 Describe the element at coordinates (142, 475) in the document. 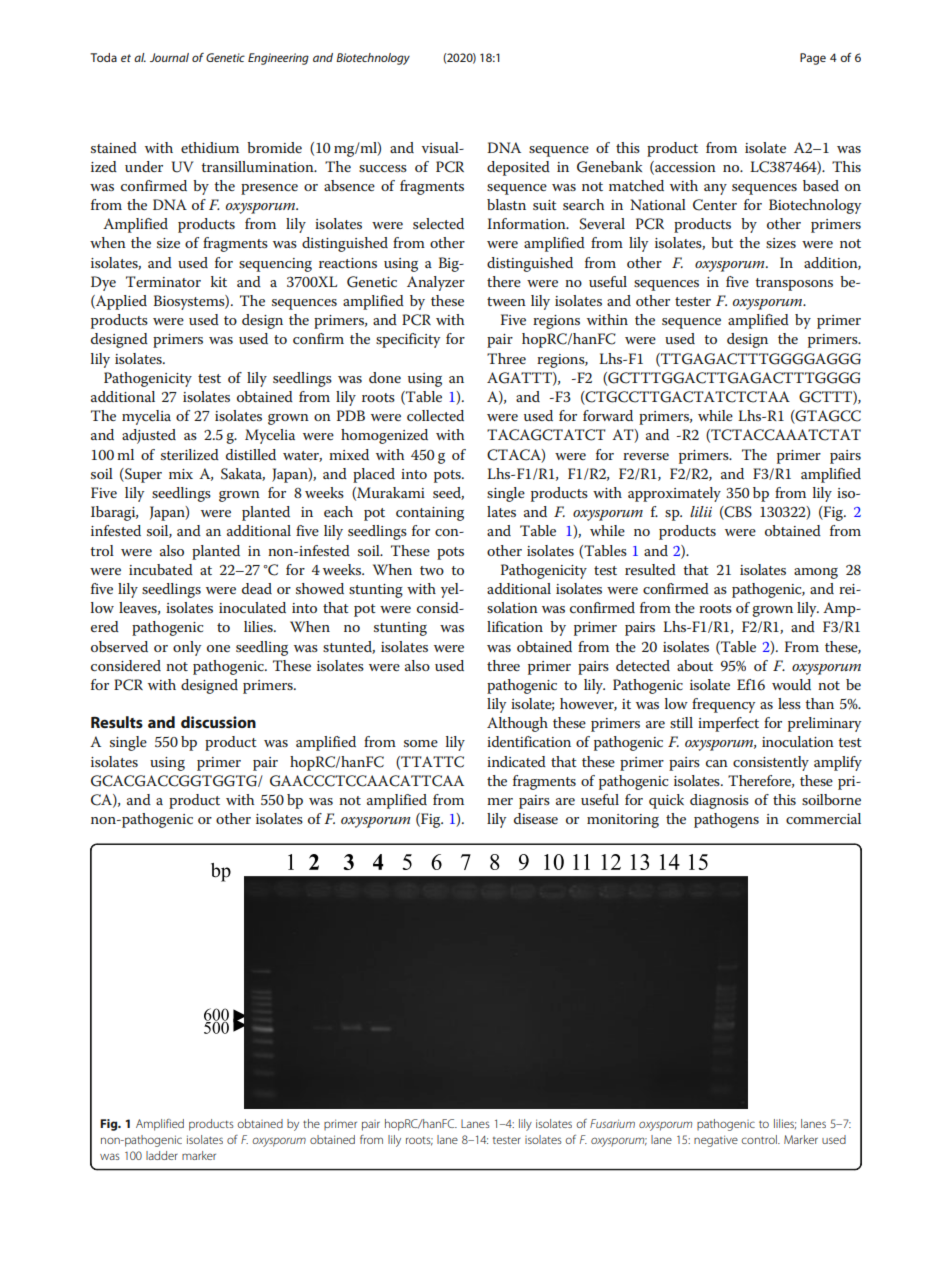

I see `Super` at that location.
